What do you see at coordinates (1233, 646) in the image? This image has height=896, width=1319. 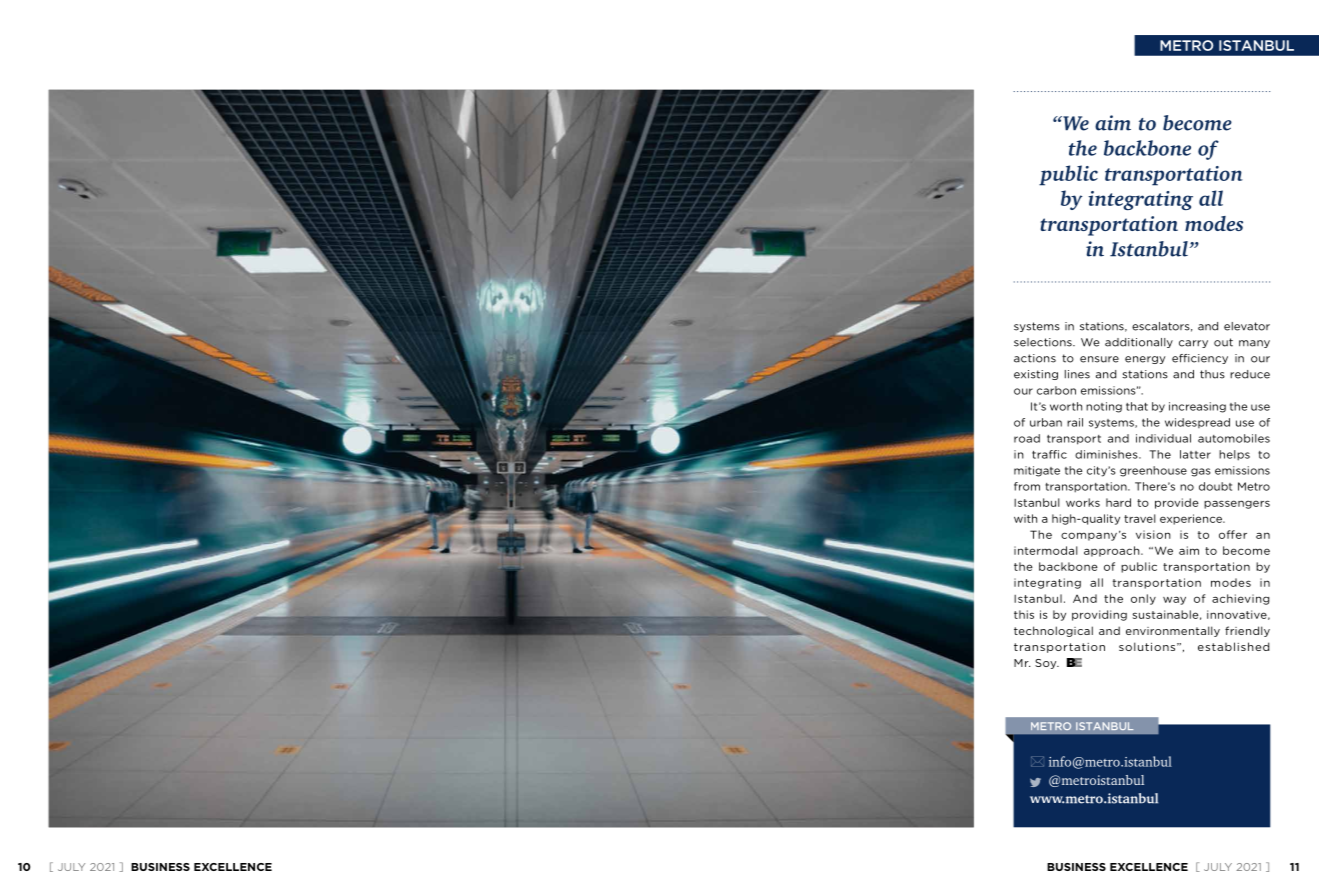 I see `established` at bounding box center [1233, 646].
